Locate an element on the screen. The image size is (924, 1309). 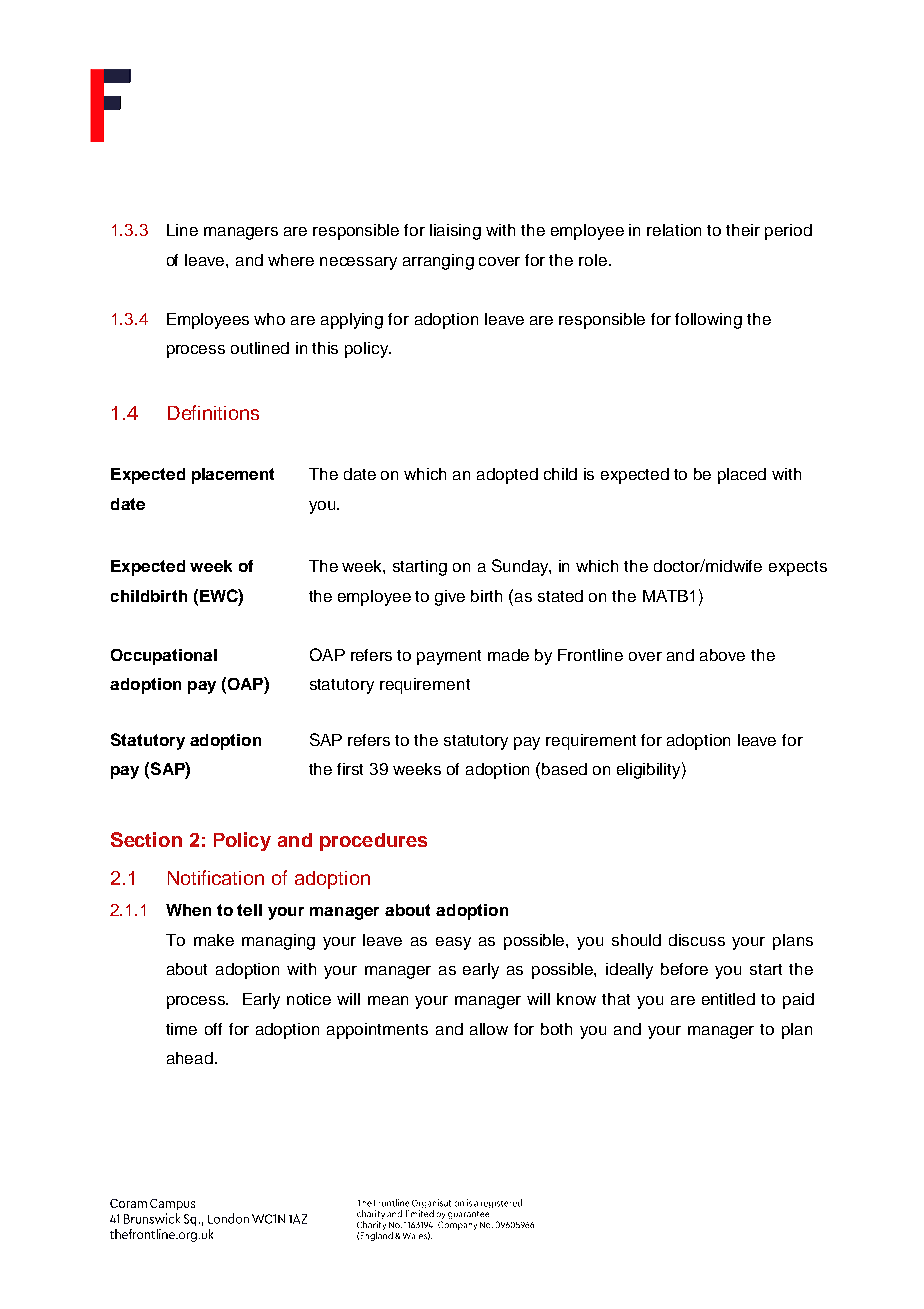
entitled is located at coordinates (728, 999).
